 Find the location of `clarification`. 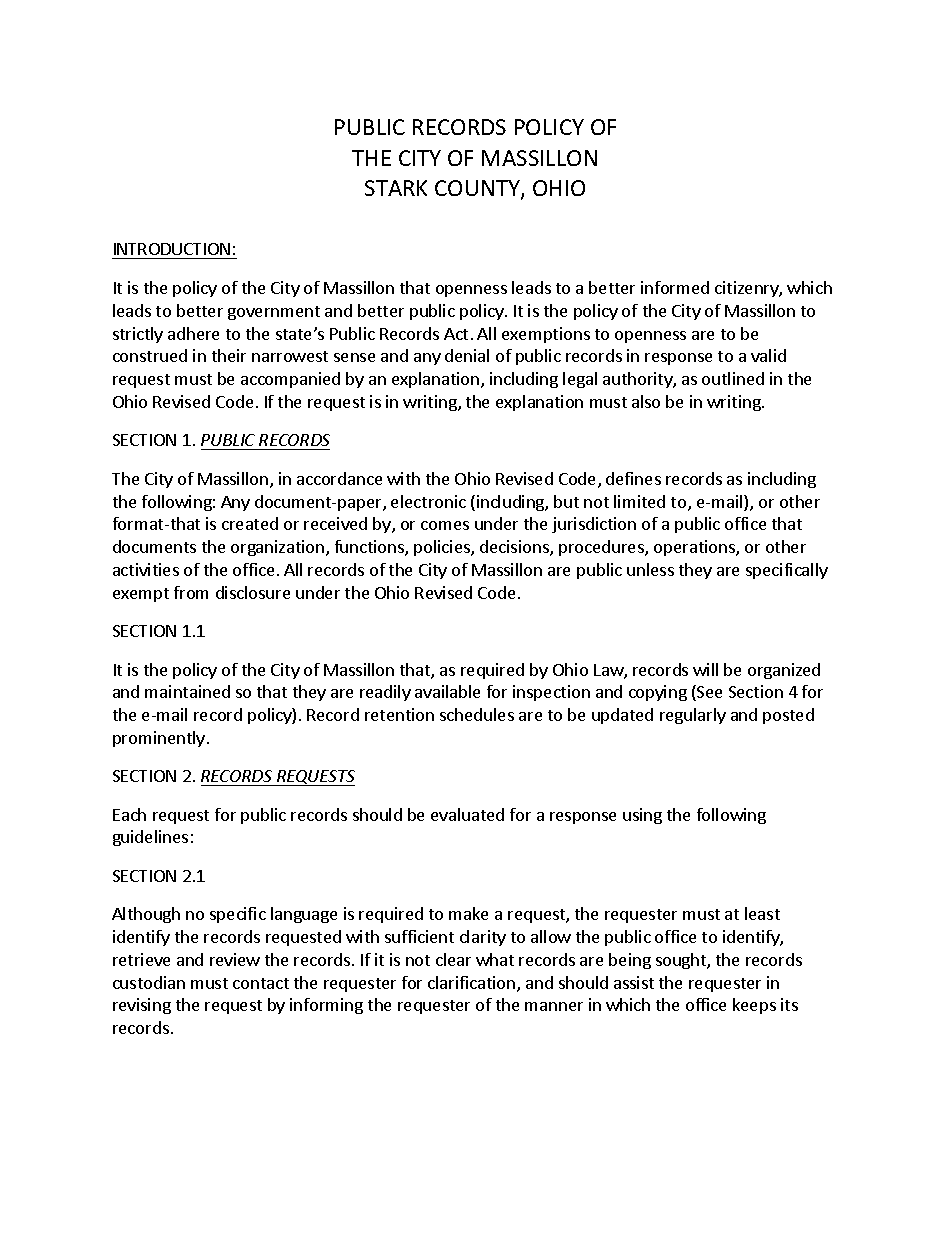

clarification is located at coordinates (473, 984).
